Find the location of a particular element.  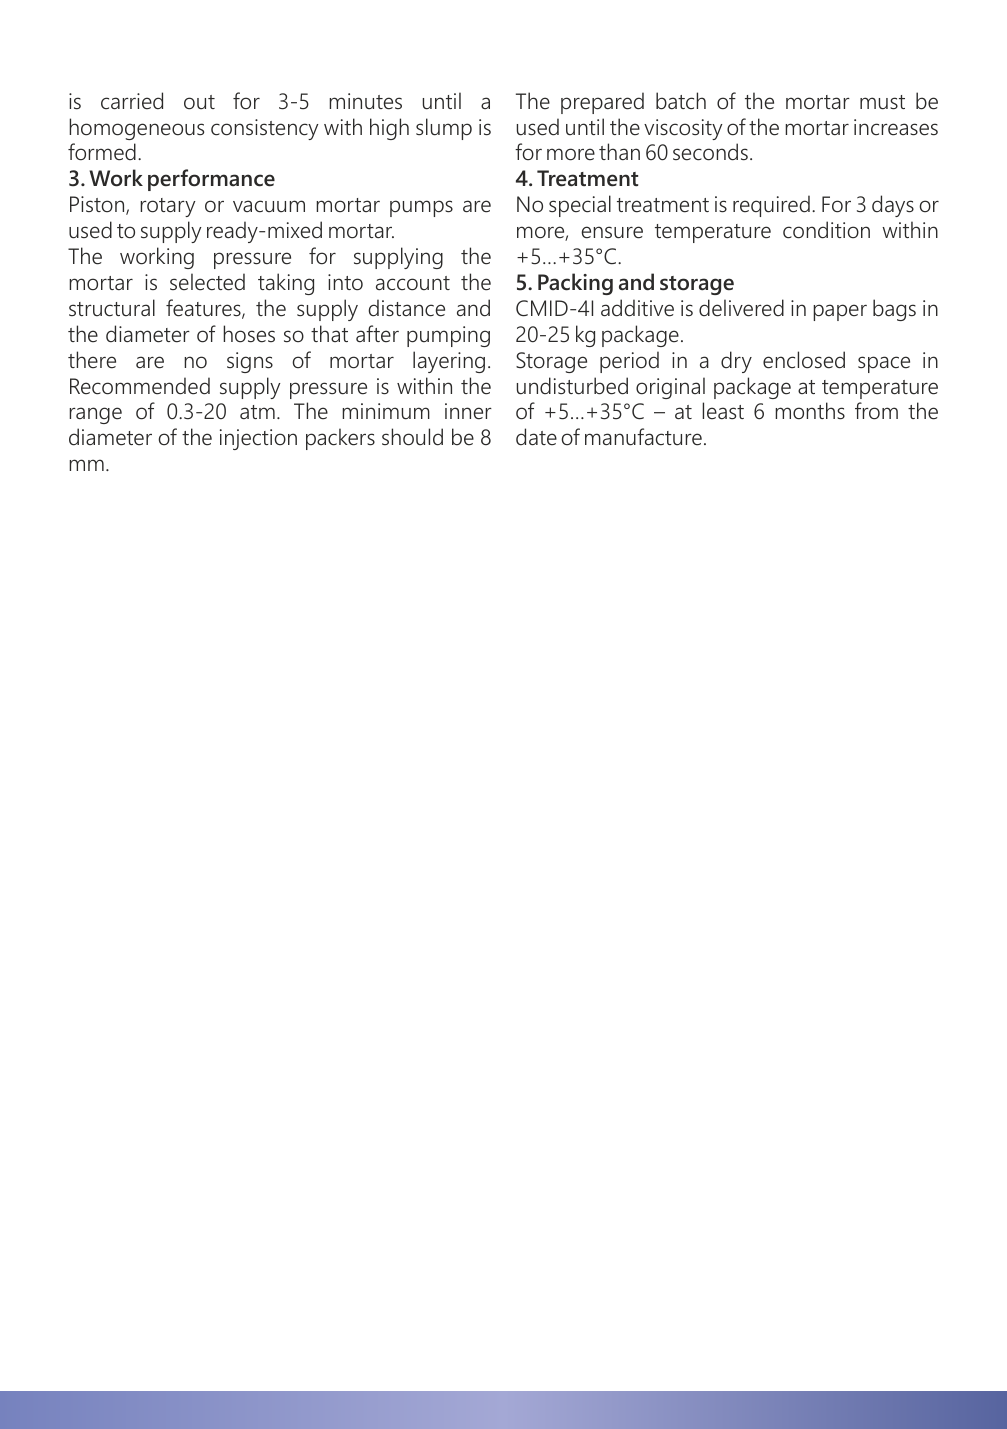

selected is located at coordinates (207, 282).
